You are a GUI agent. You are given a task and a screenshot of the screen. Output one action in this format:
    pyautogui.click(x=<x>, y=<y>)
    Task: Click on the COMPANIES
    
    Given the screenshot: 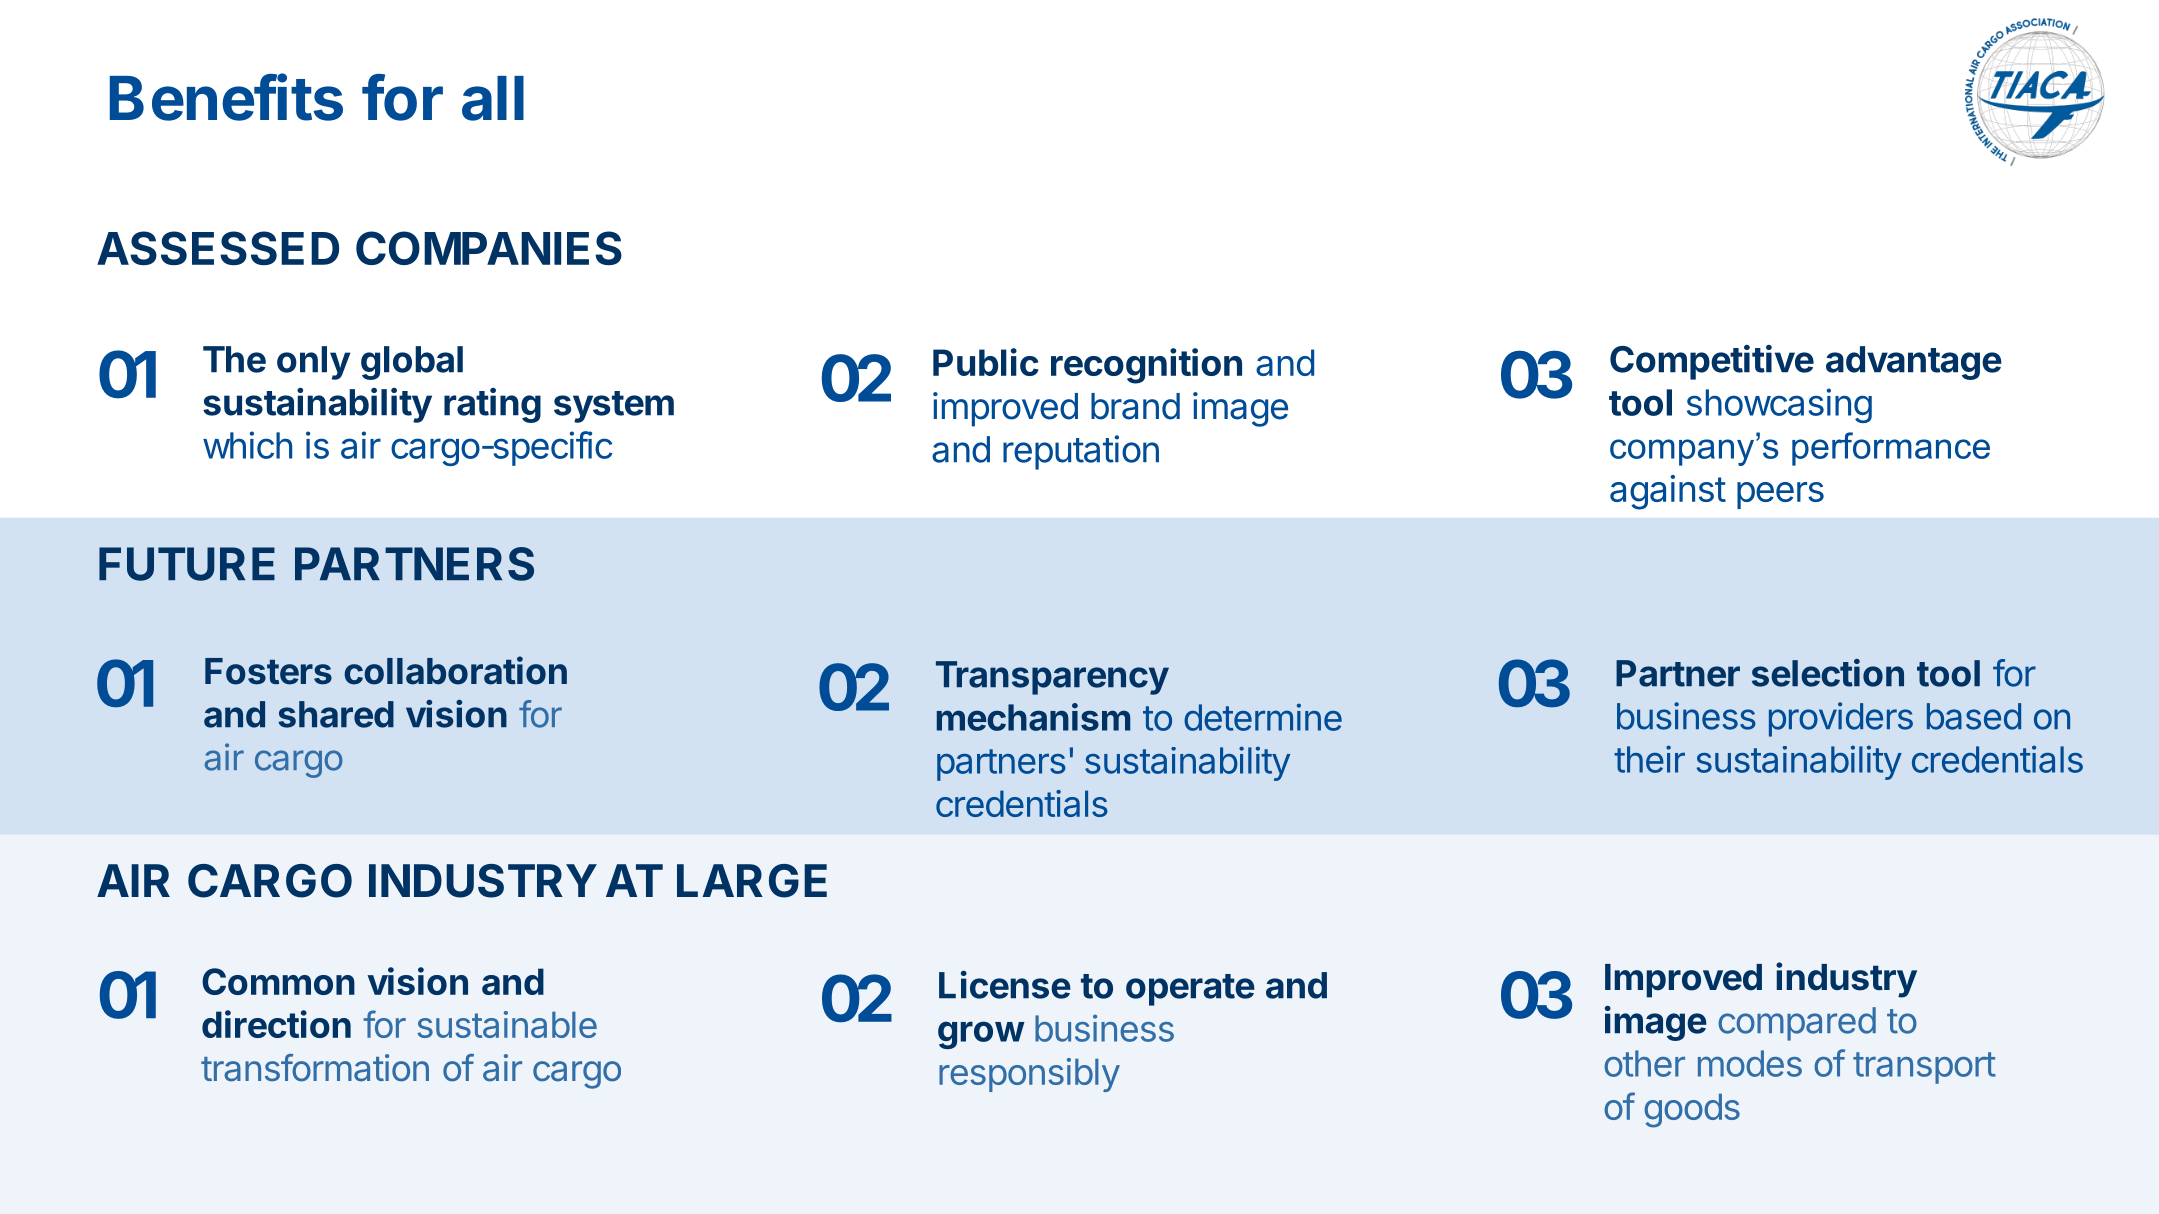 What is the action you would take?
    pyautogui.click(x=489, y=248)
